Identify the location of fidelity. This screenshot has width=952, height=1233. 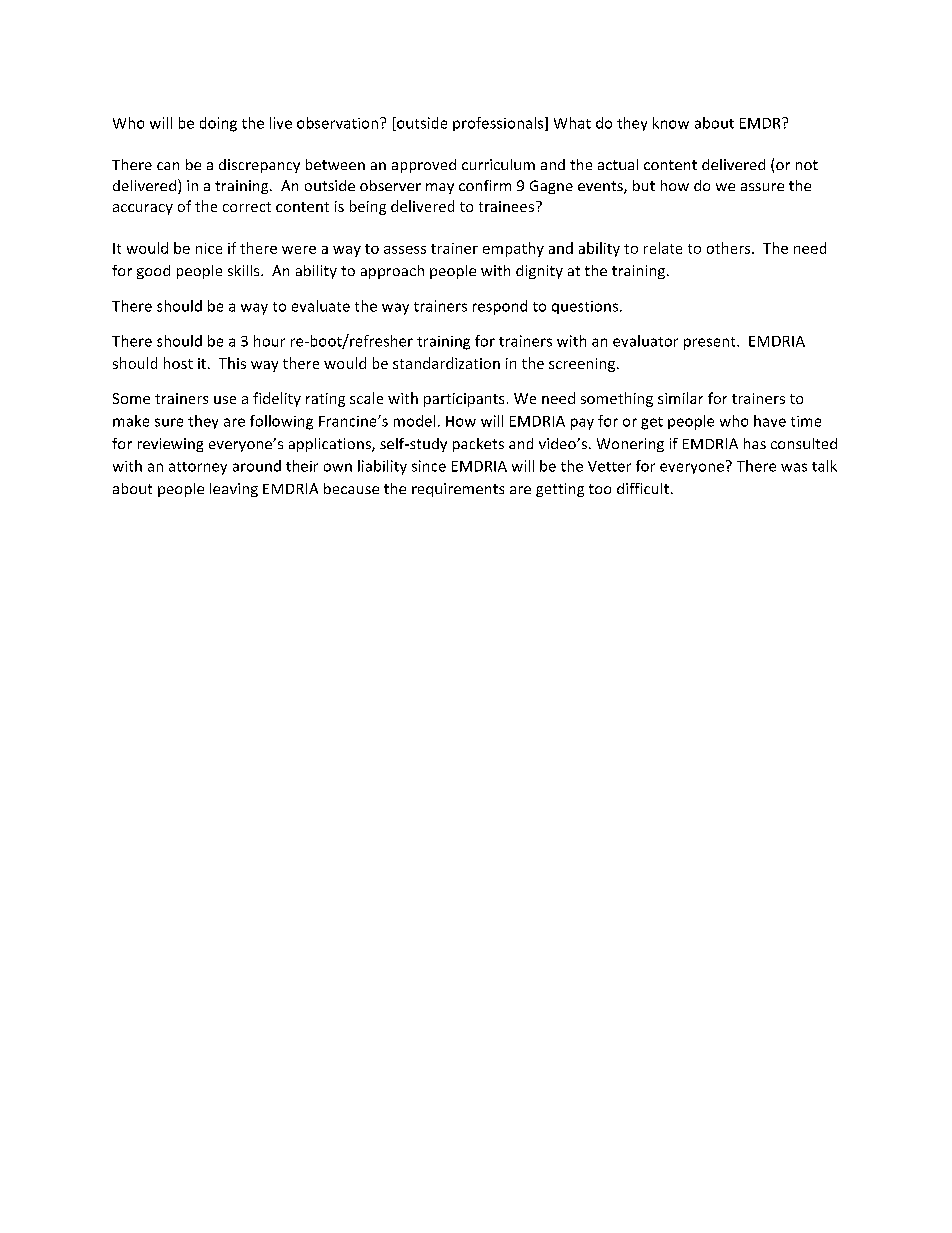
(277, 399).
